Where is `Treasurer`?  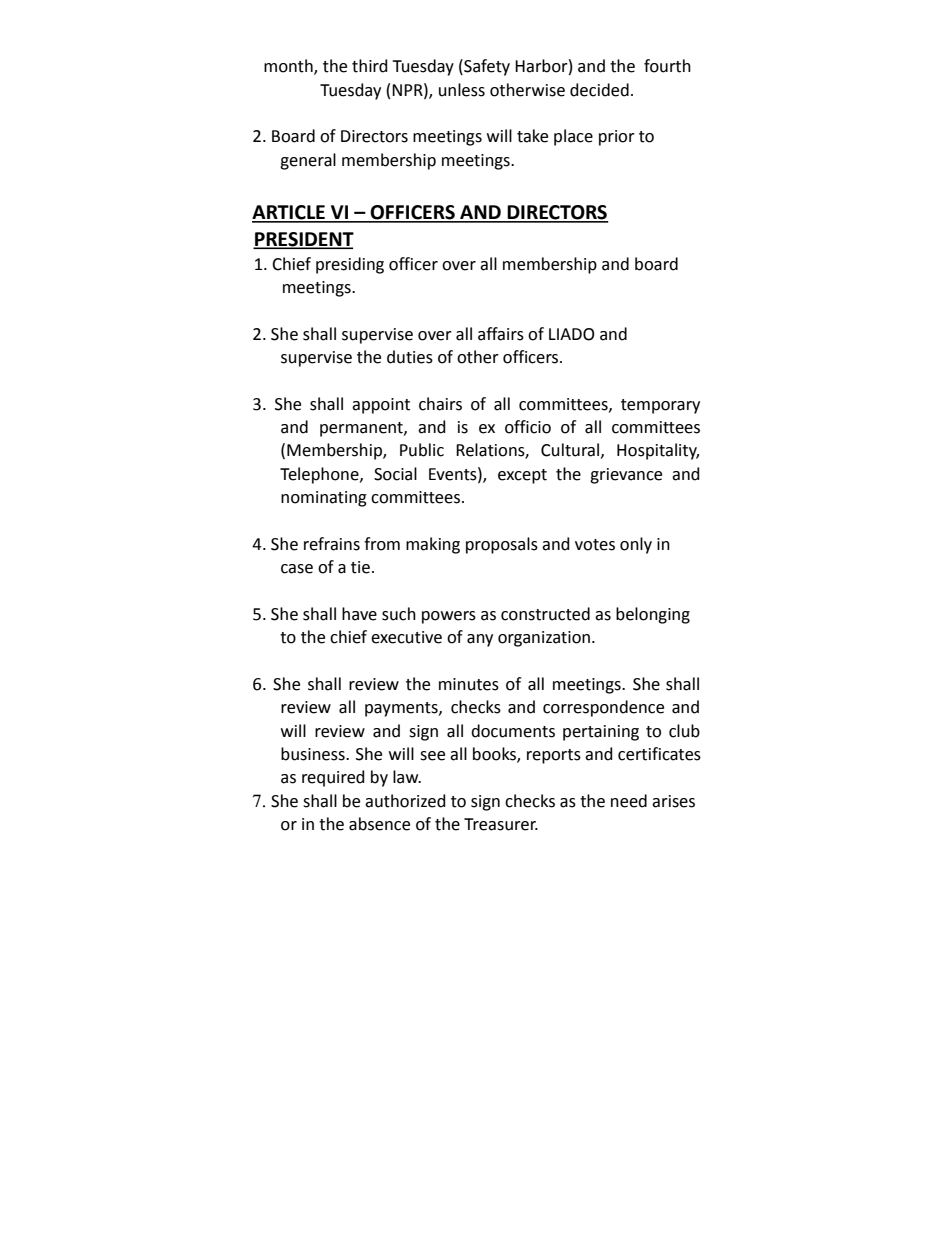 Treasurer is located at coordinates (501, 824).
